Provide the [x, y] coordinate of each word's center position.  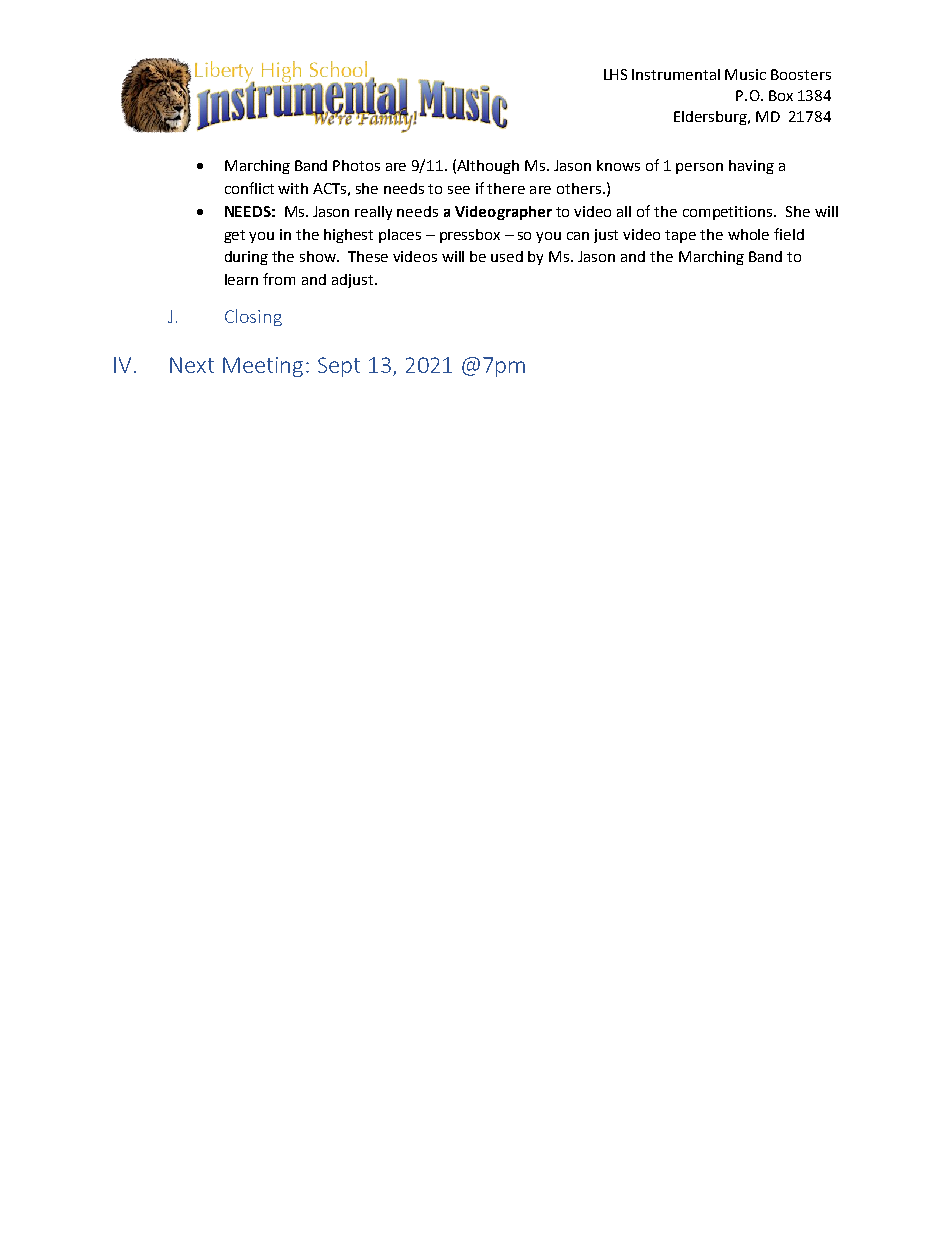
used [507, 256]
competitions [729, 213]
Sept [339, 367]
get [234, 236]
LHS [615, 74]
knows [618, 165]
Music [745, 74]
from [279, 279]
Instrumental [676, 74]
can [578, 236]
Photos [356, 165]
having [751, 167]
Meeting [263, 367]
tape [680, 236]
